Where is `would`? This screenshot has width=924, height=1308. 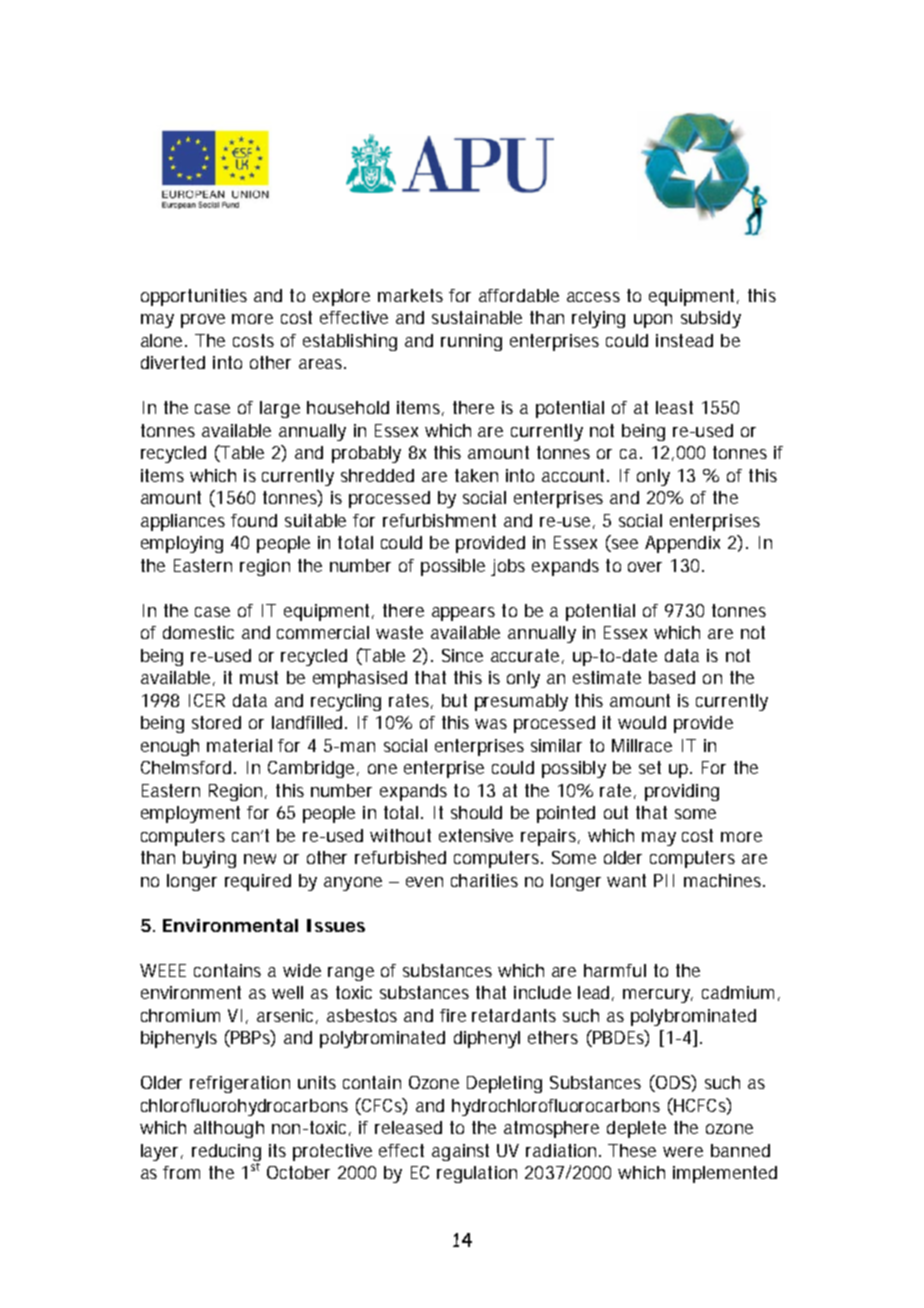 would is located at coordinates (642, 722).
